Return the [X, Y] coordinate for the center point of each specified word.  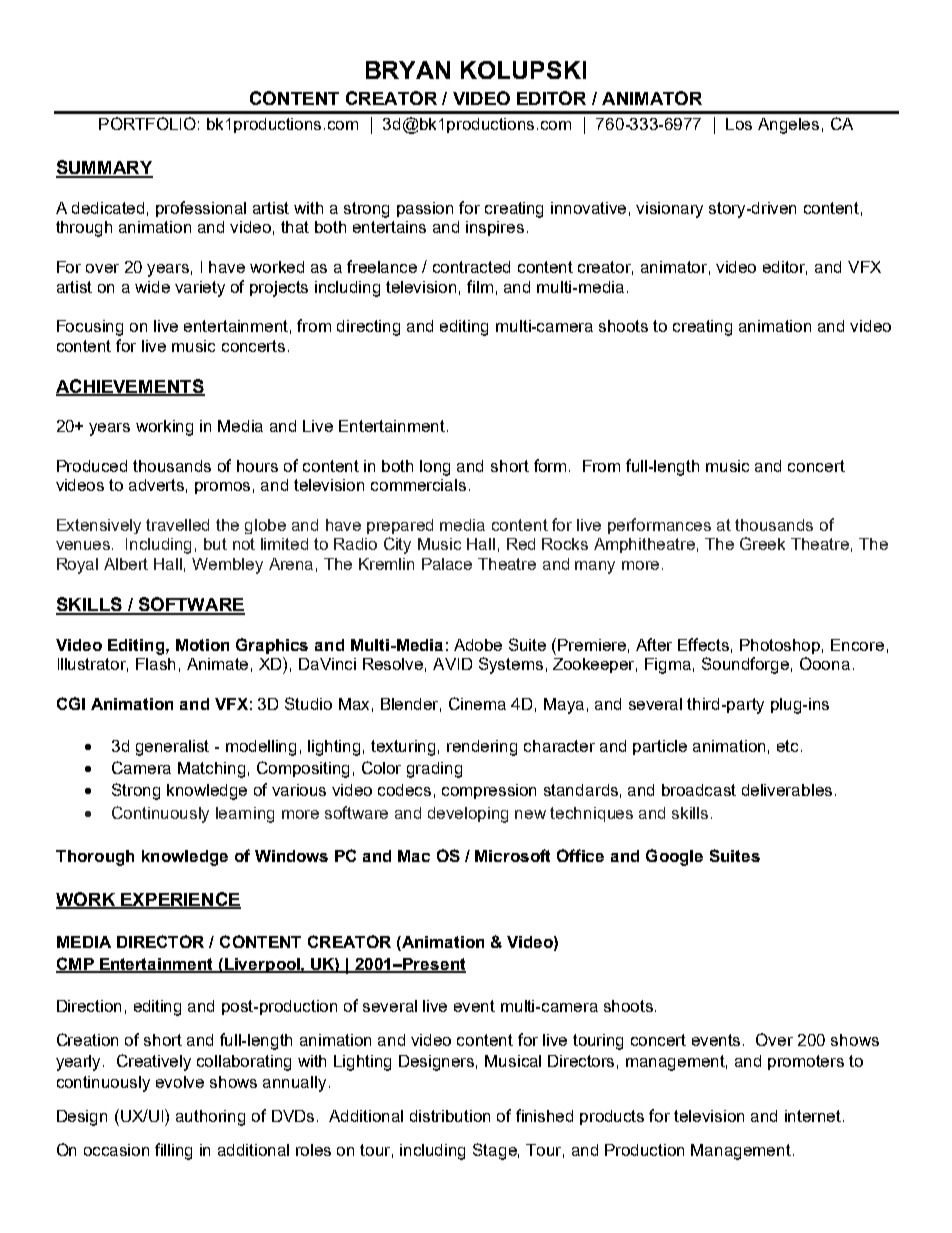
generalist [172, 748]
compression [489, 791]
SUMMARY [104, 168]
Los [739, 124]
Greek [762, 543]
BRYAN [408, 70]
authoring [210, 1118]
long [435, 468]
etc [789, 746]
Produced [92, 466]
